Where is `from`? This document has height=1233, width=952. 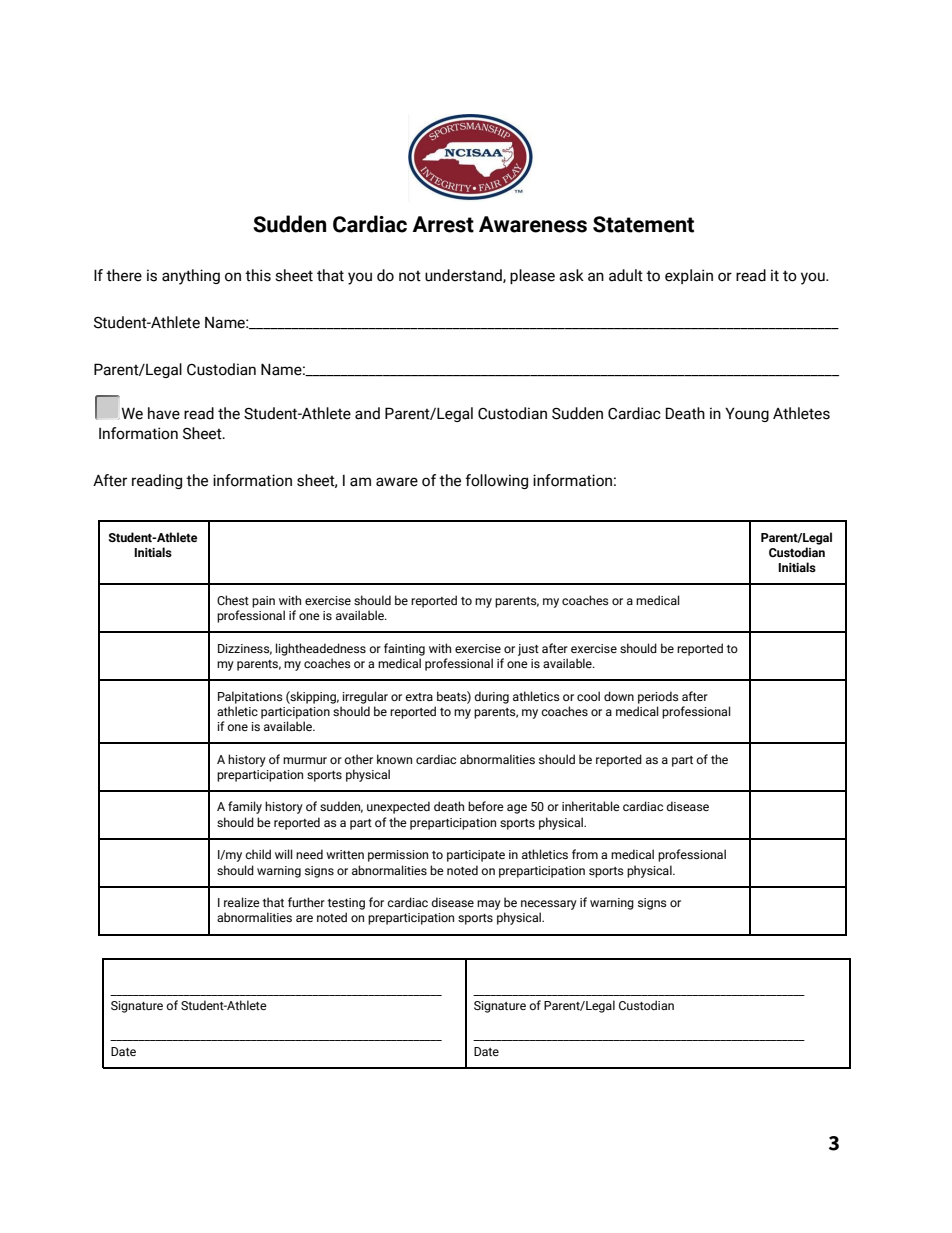
from is located at coordinates (585, 854).
